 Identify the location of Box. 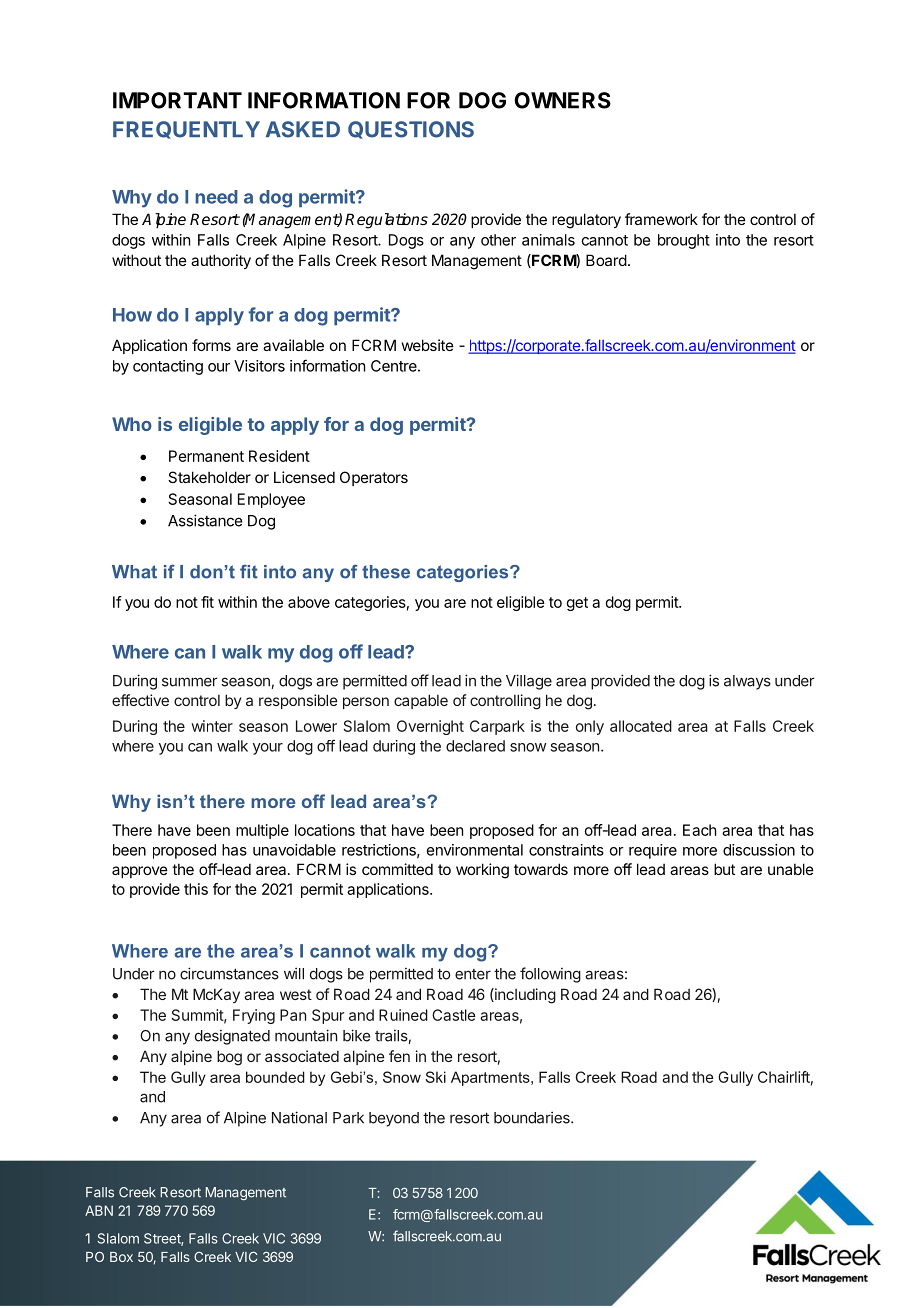
(121, 1257).
